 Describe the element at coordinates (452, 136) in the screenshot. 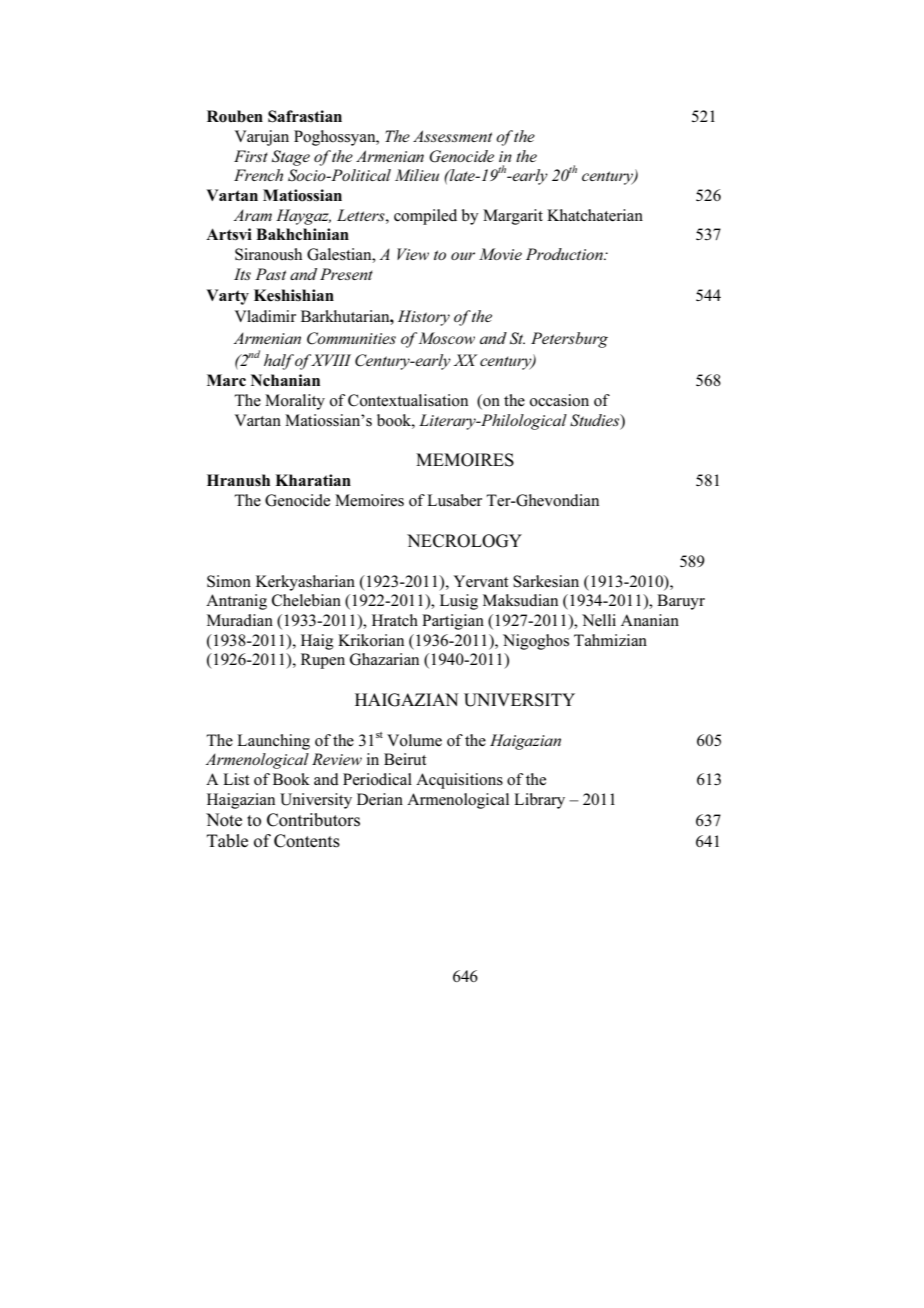

I see `Assessment` at that location.
